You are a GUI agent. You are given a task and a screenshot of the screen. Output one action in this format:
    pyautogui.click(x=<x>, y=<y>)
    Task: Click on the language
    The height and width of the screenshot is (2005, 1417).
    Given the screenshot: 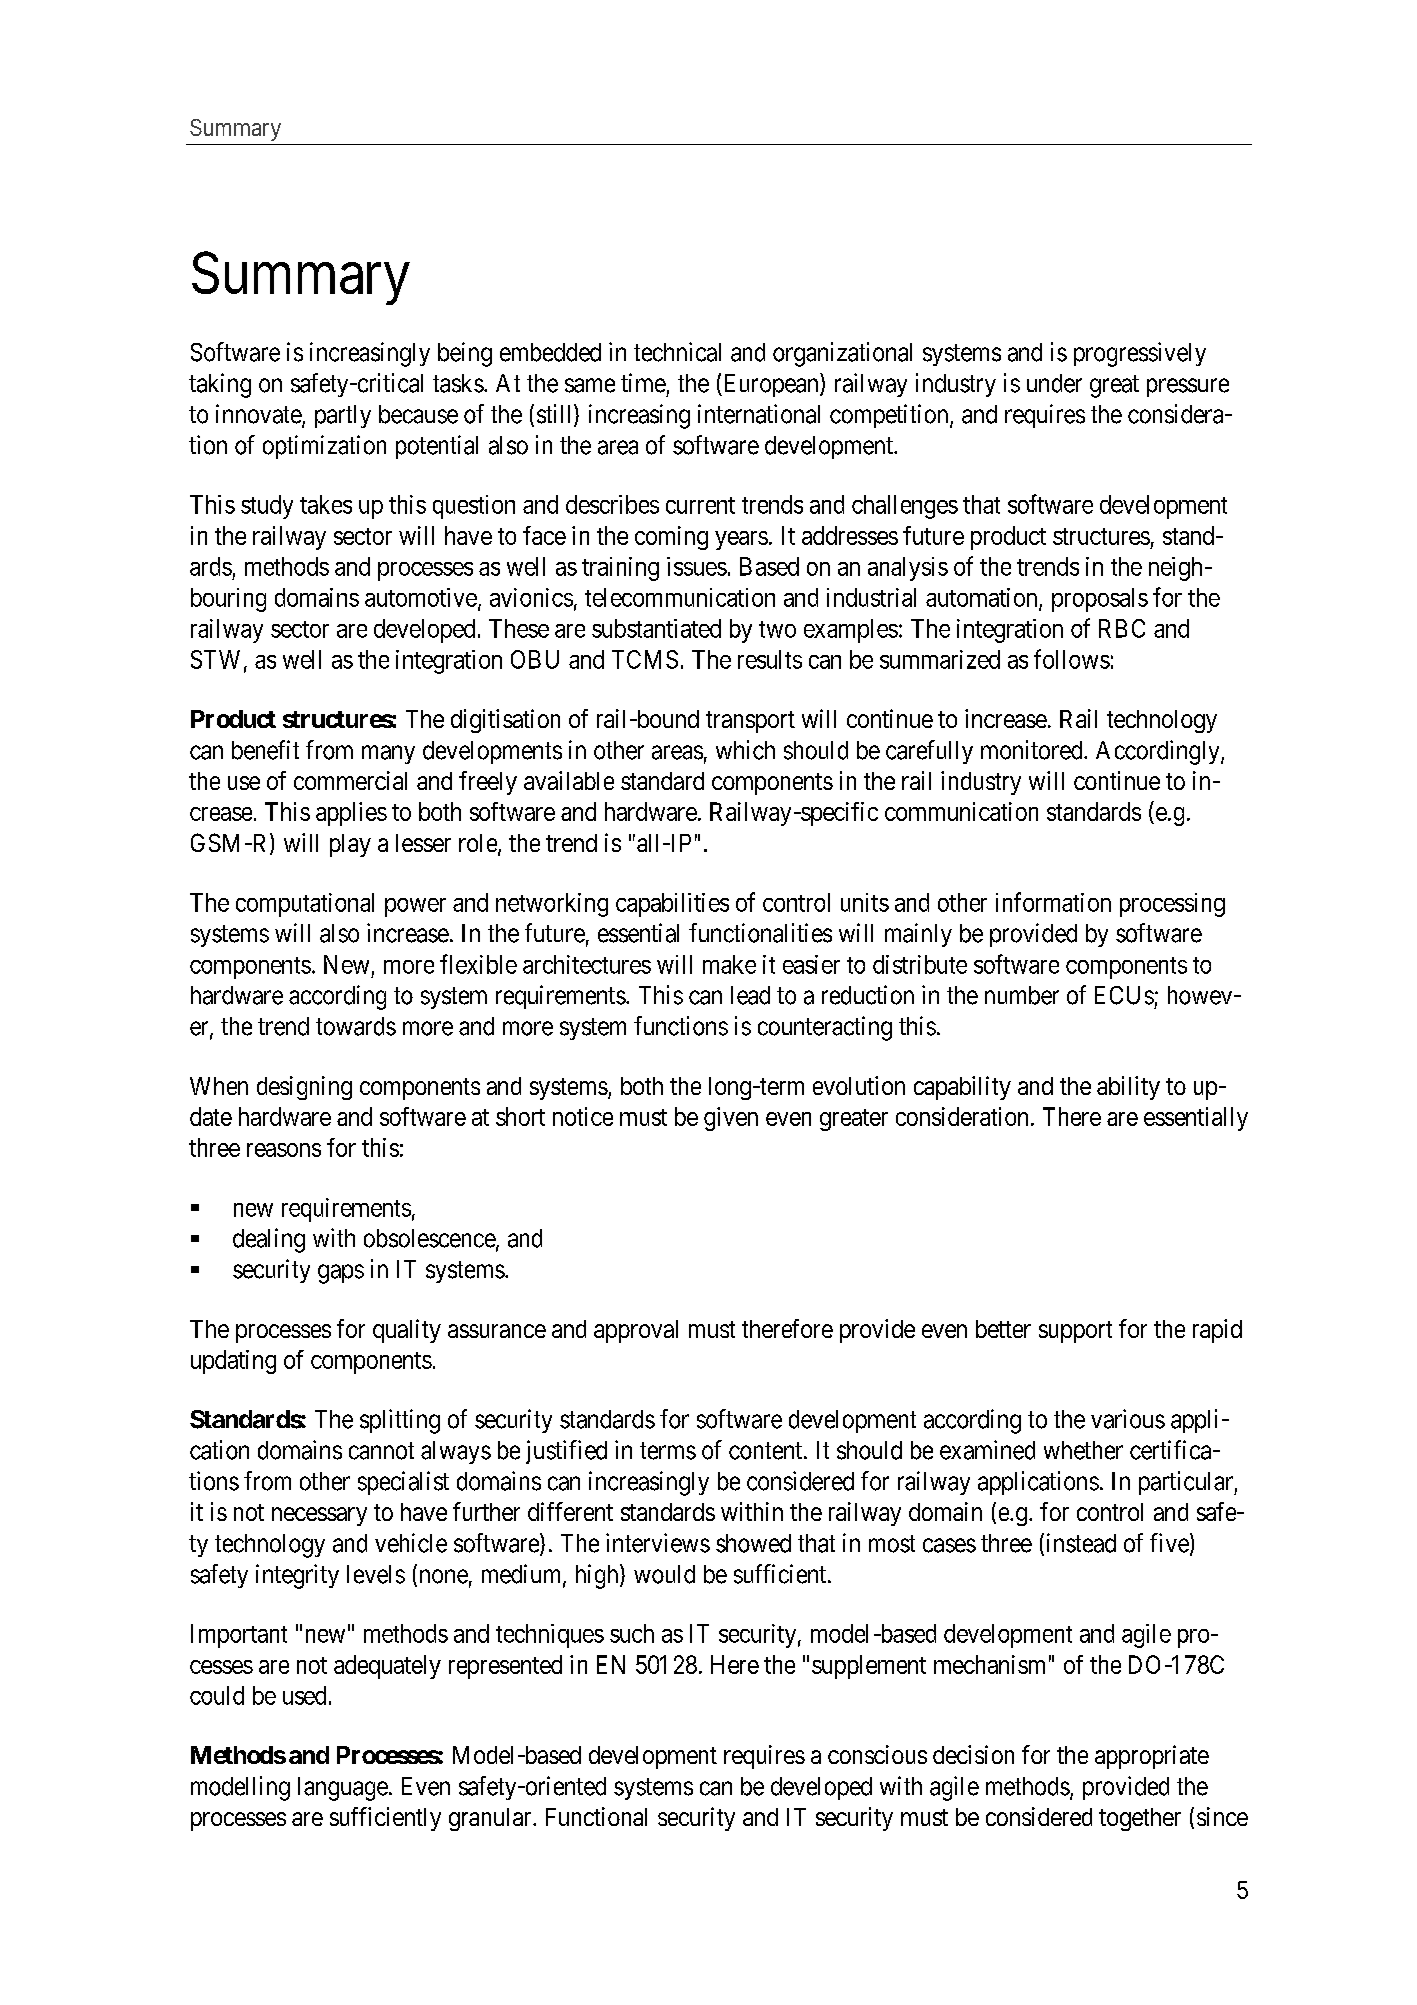 What is the action you would take?
    pyautogui.click(x=343, y=1789)
